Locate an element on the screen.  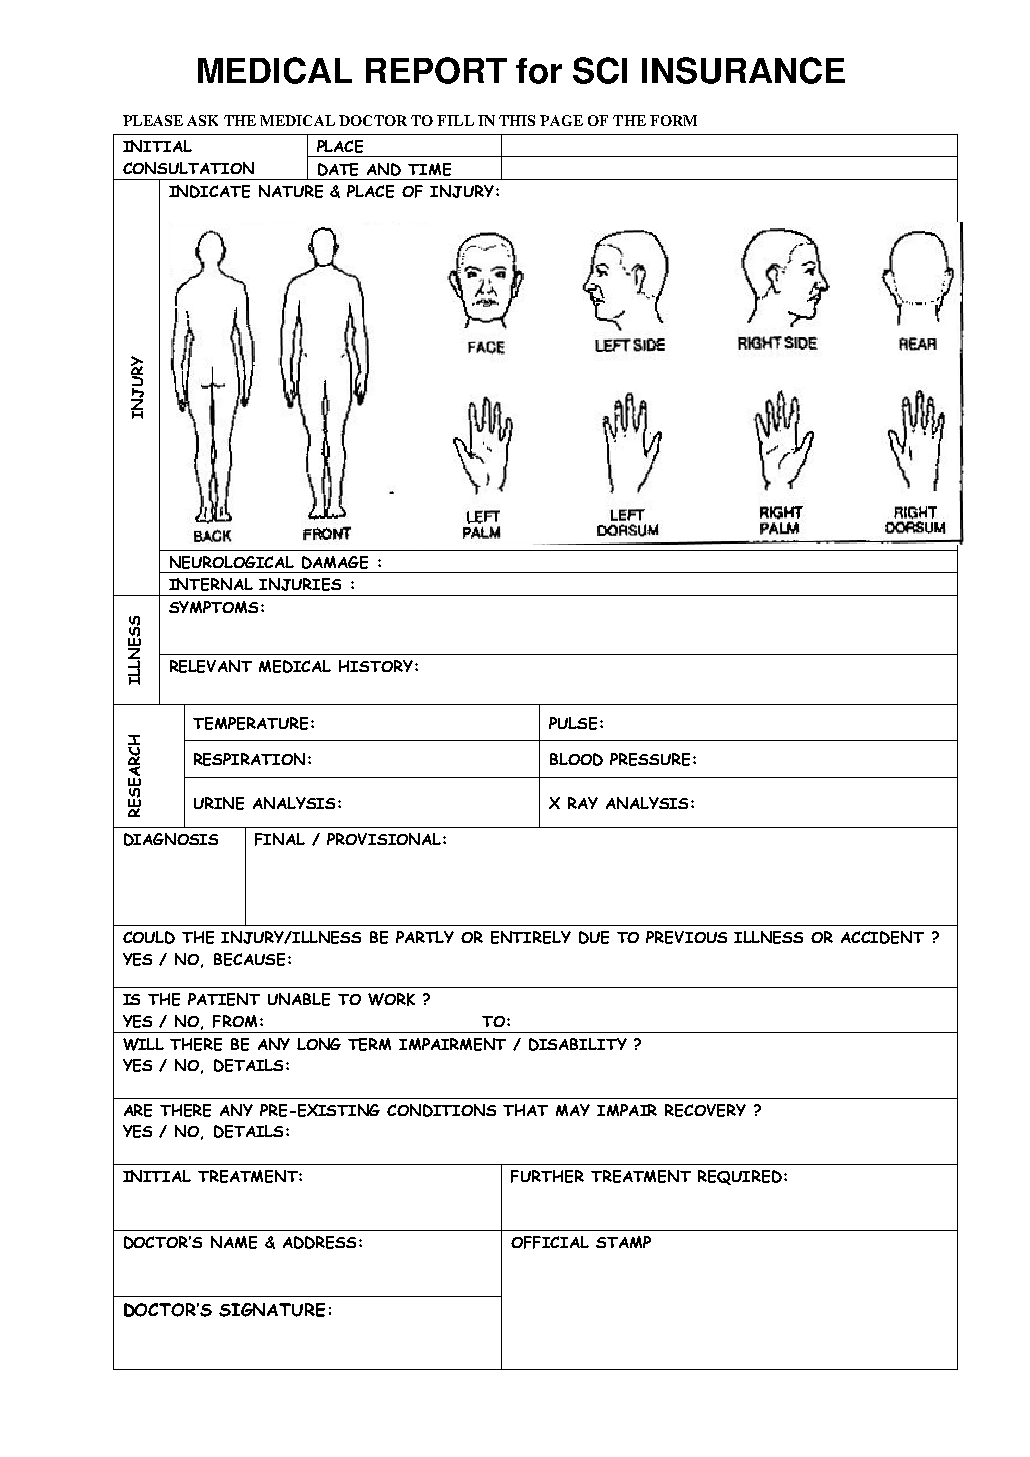
NEUROLOGICAL is located at coordinates (232, 562).
